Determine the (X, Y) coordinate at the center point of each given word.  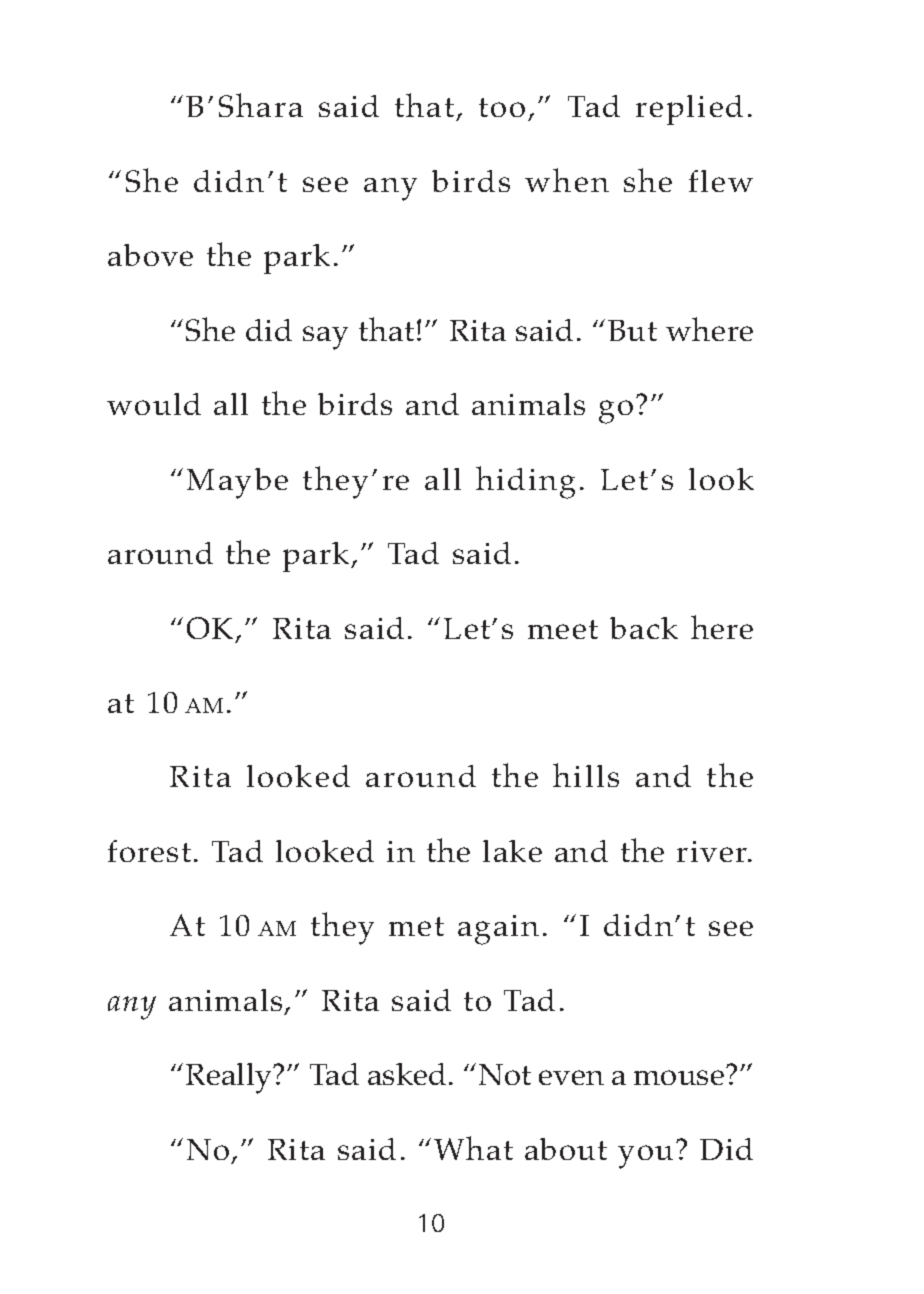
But (632, 330)
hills (586, 775)
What (473, 1148)
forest (149, 851)
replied (689, 110)
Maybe (237, 483)
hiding (525, 482)
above (150, 255)
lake (512, 851)
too (502, 107)
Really (230, 1078)
